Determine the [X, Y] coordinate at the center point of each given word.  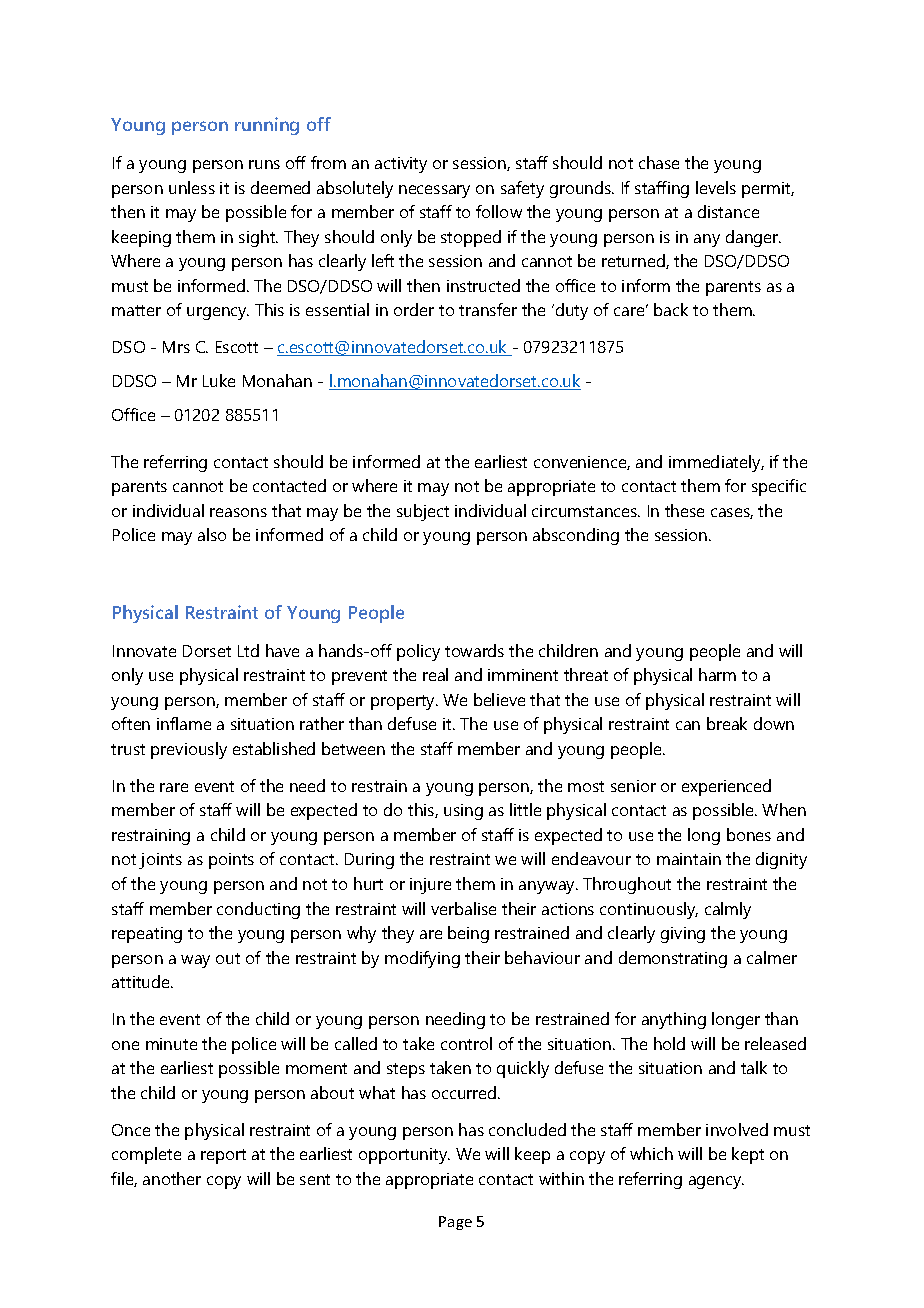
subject [423, 512]
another [172, 1178]
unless [192, 187]
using [463, 812]
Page [455, 1223]
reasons [238, 512]
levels [716, 187]
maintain [689, 859]
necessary [434, 191]
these [684, 510]
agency [716, 1182]
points [231, 861]
